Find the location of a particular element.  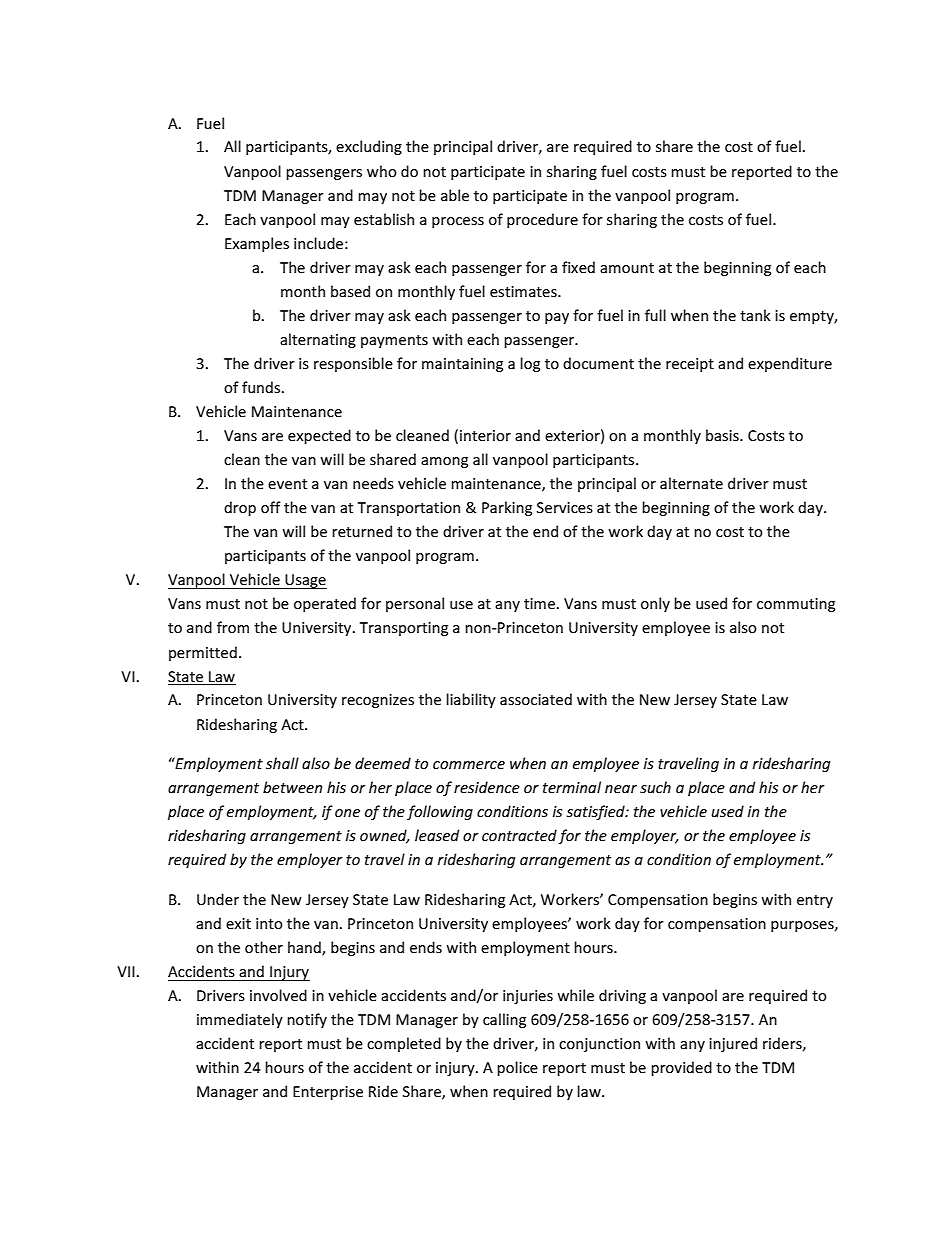

amount is located at coordinates (627, 268).
